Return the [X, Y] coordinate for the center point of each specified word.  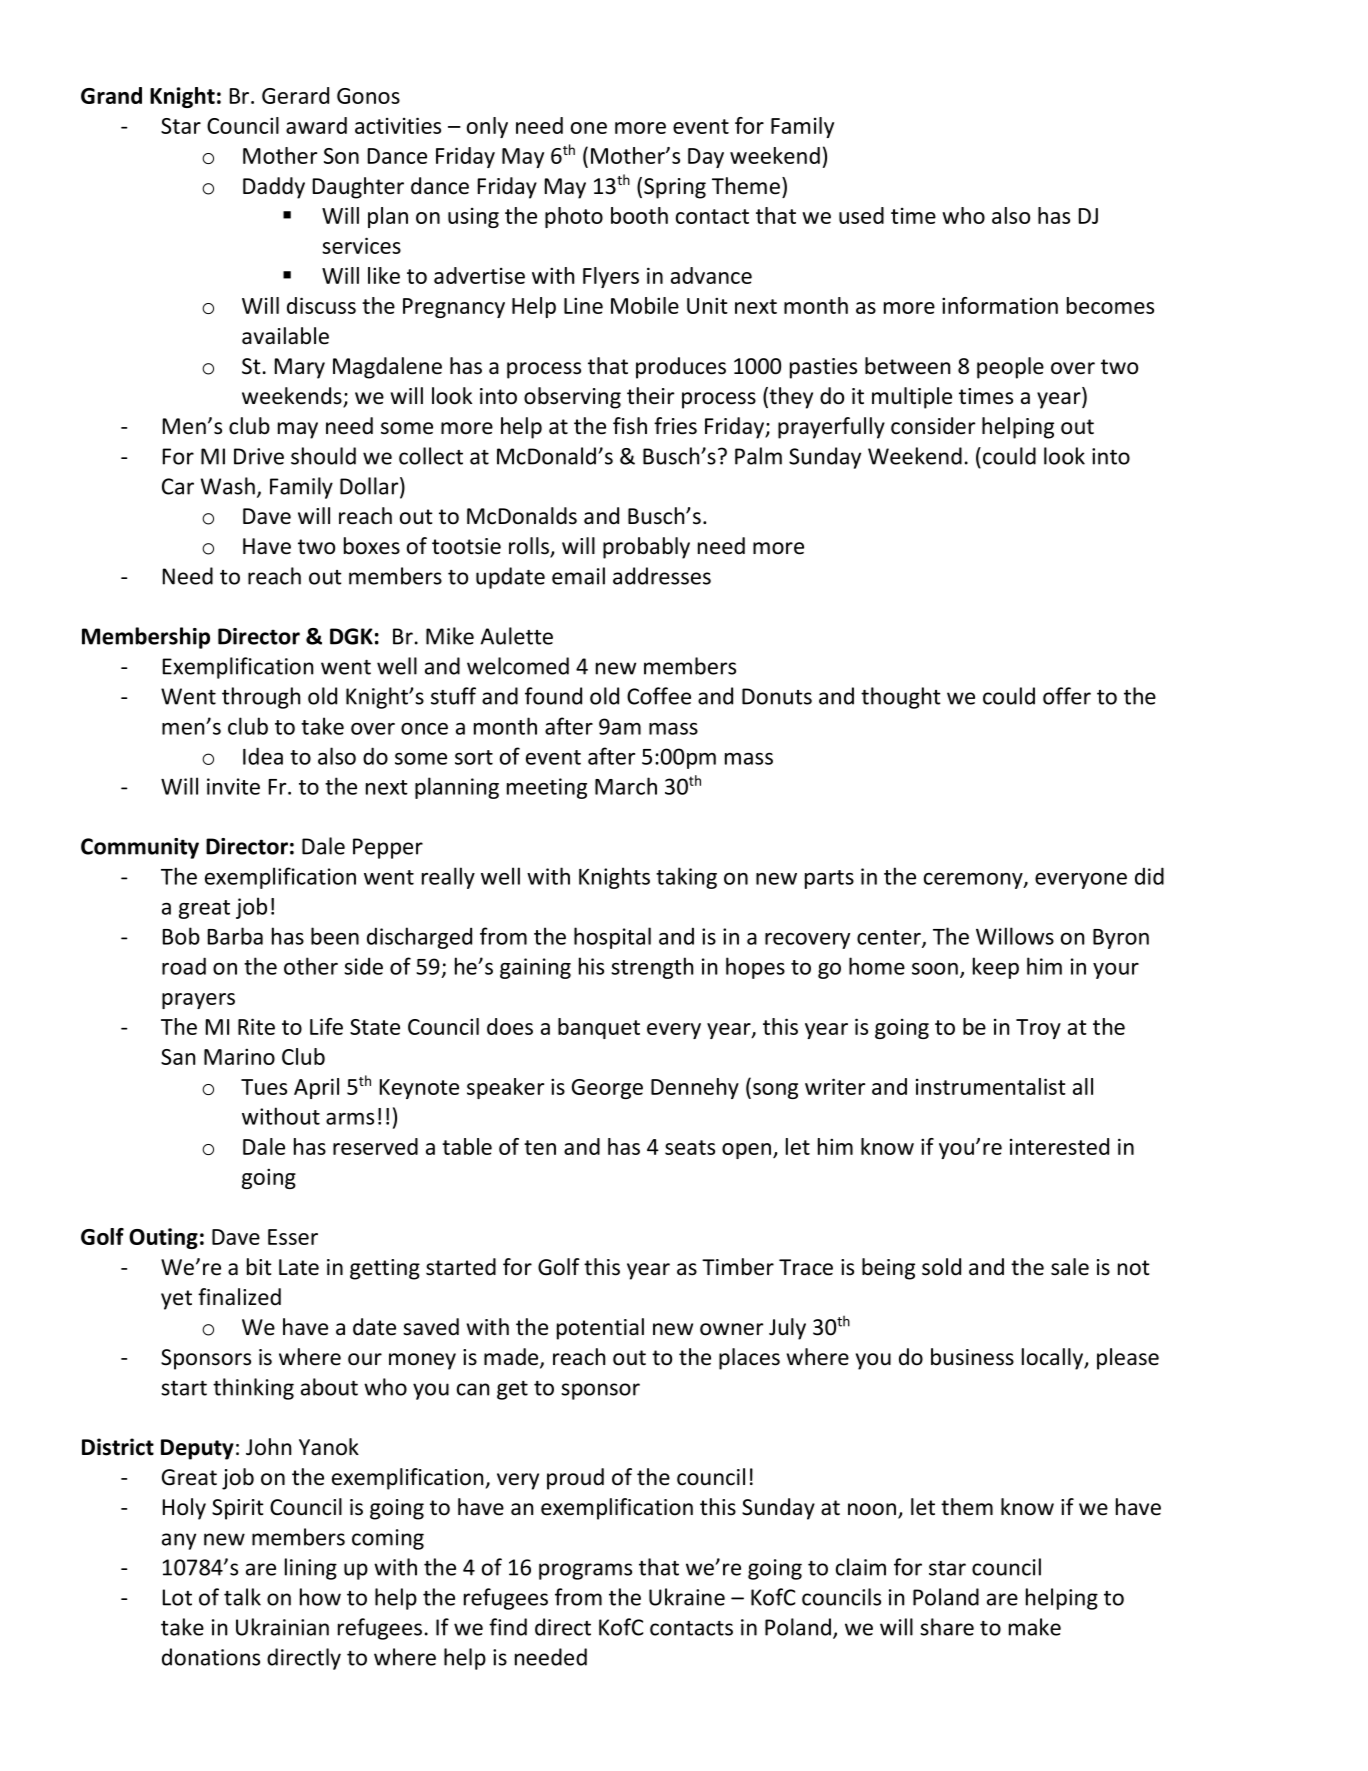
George [607, 1089]
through [261, 698]
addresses [662, 576]
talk [242, 1597]
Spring [675, 188]
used [861, 215]
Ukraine [687, 1597]
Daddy [274, 188]
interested [1059, 1146]
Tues [264, 1087]
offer [1067, 696]
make [1035, 1627]
